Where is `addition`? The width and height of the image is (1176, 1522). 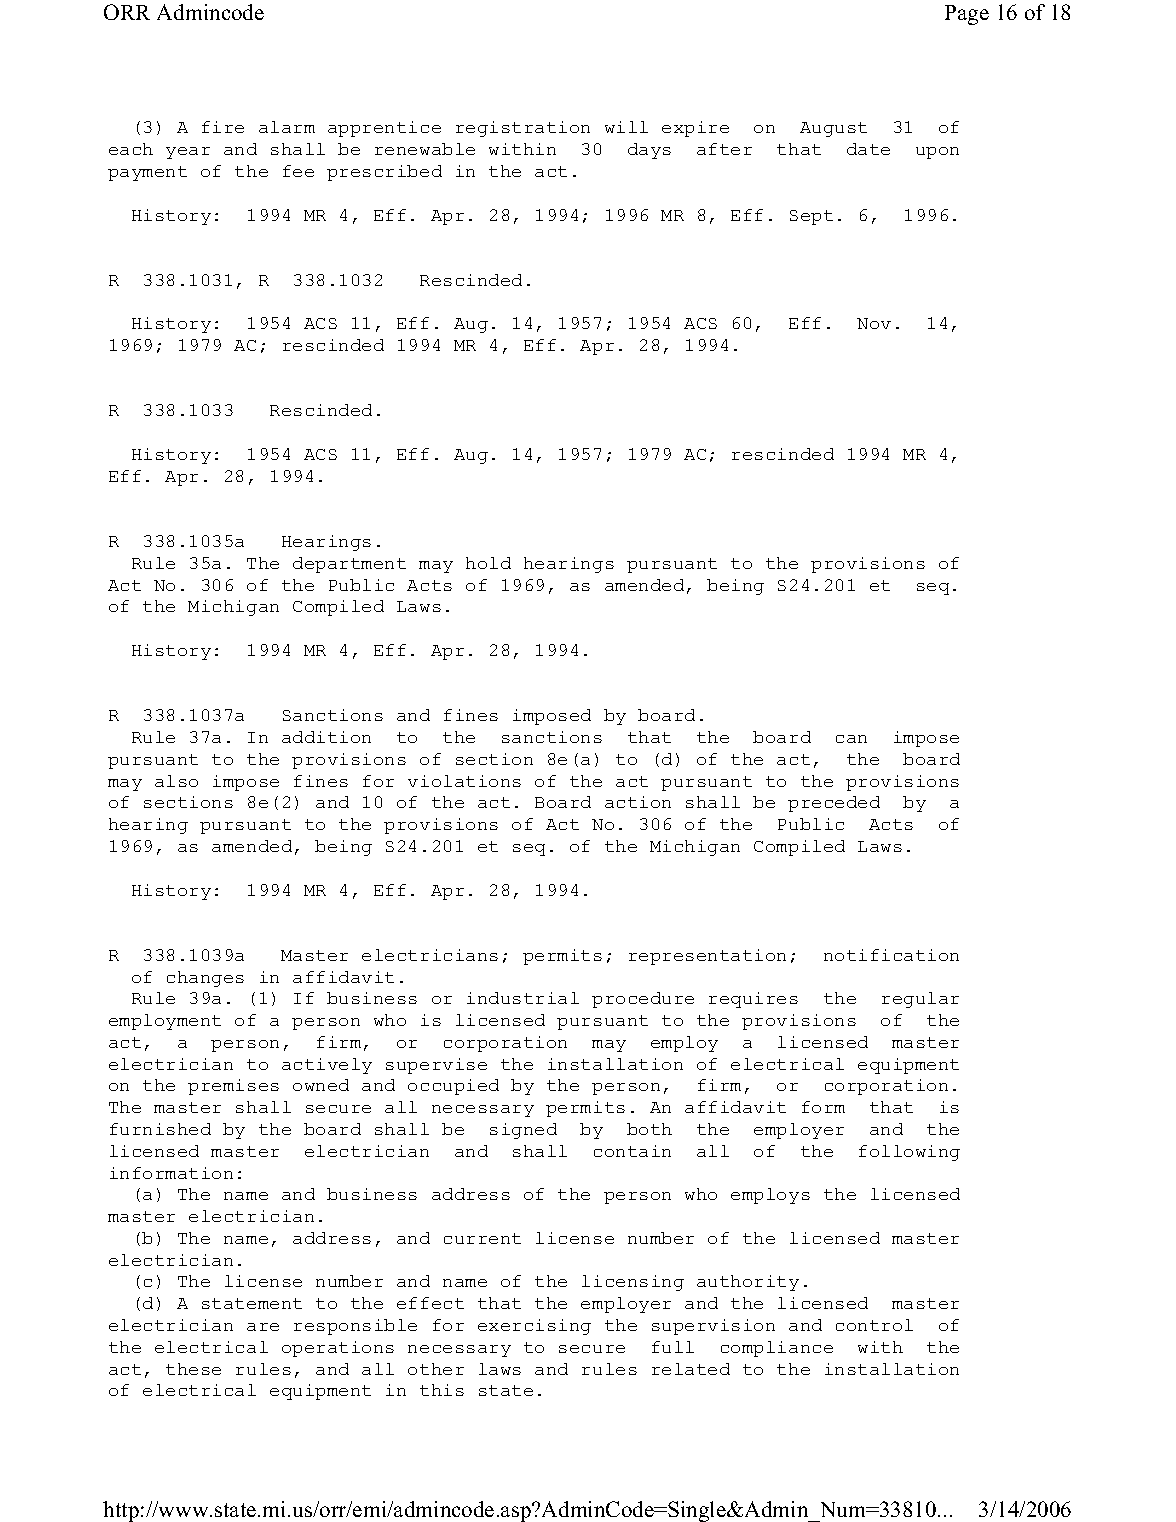 addition is located at coordinates (326, 737).
